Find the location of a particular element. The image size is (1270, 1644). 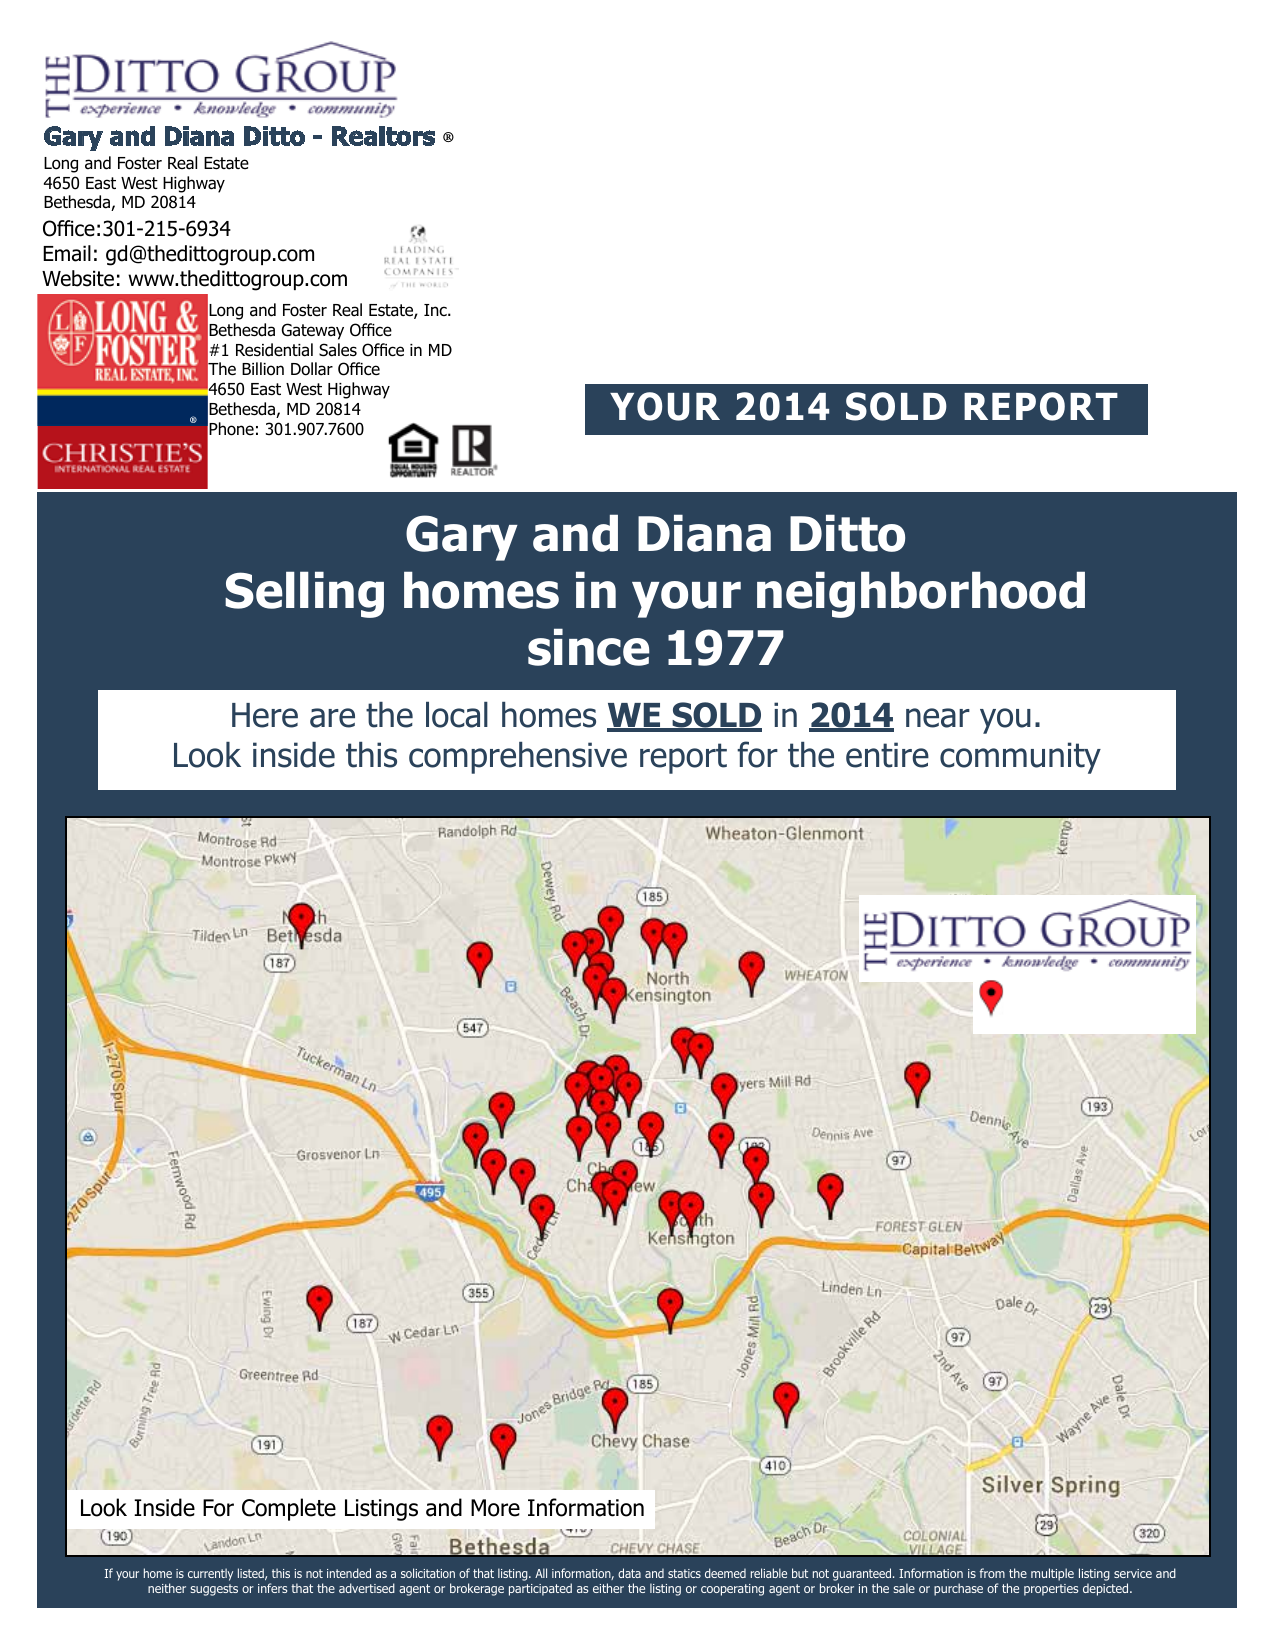

Gateway is located at coordinates (313, 331).
